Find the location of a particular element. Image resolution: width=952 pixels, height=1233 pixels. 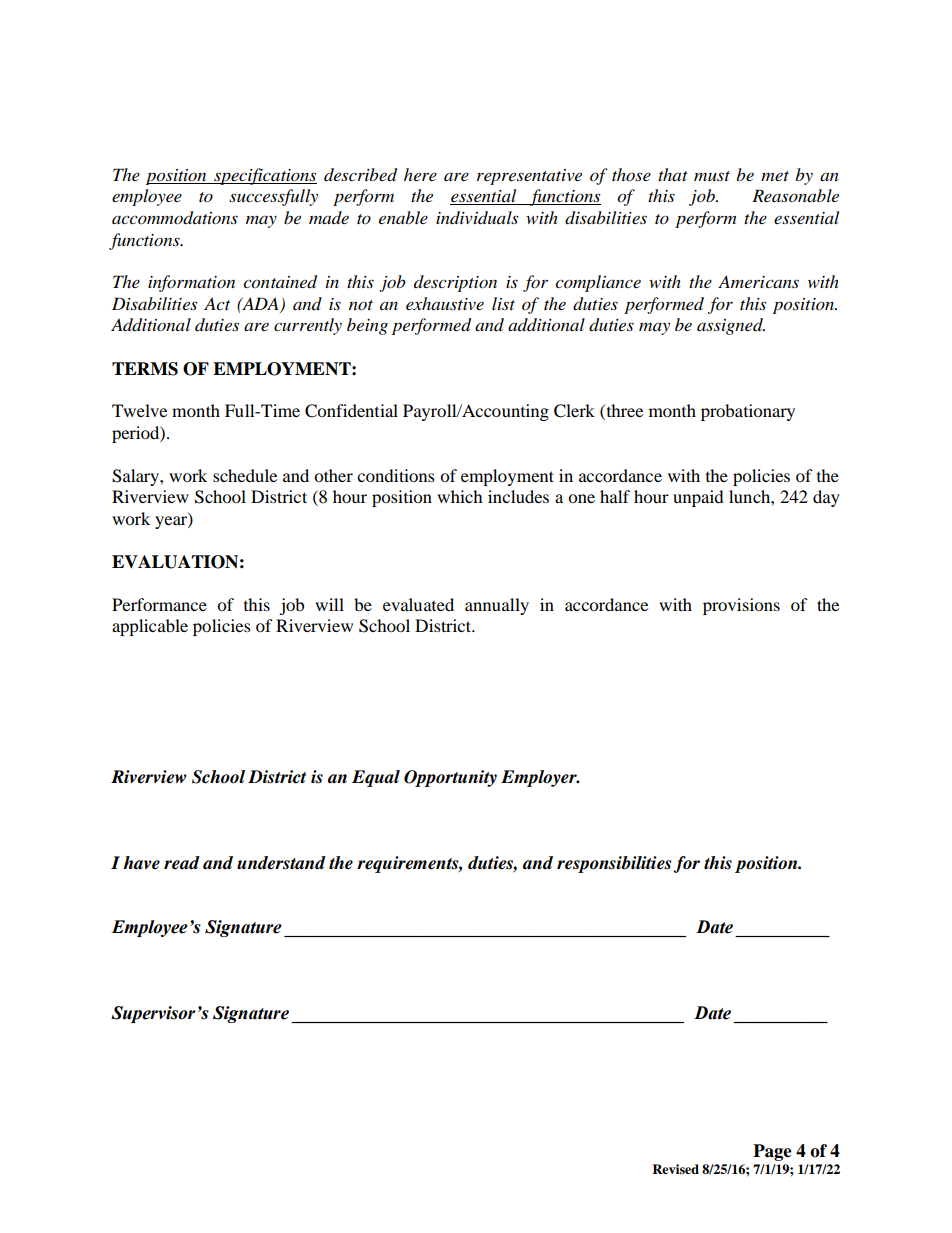

schedule is located at coordinates (245, 475).
